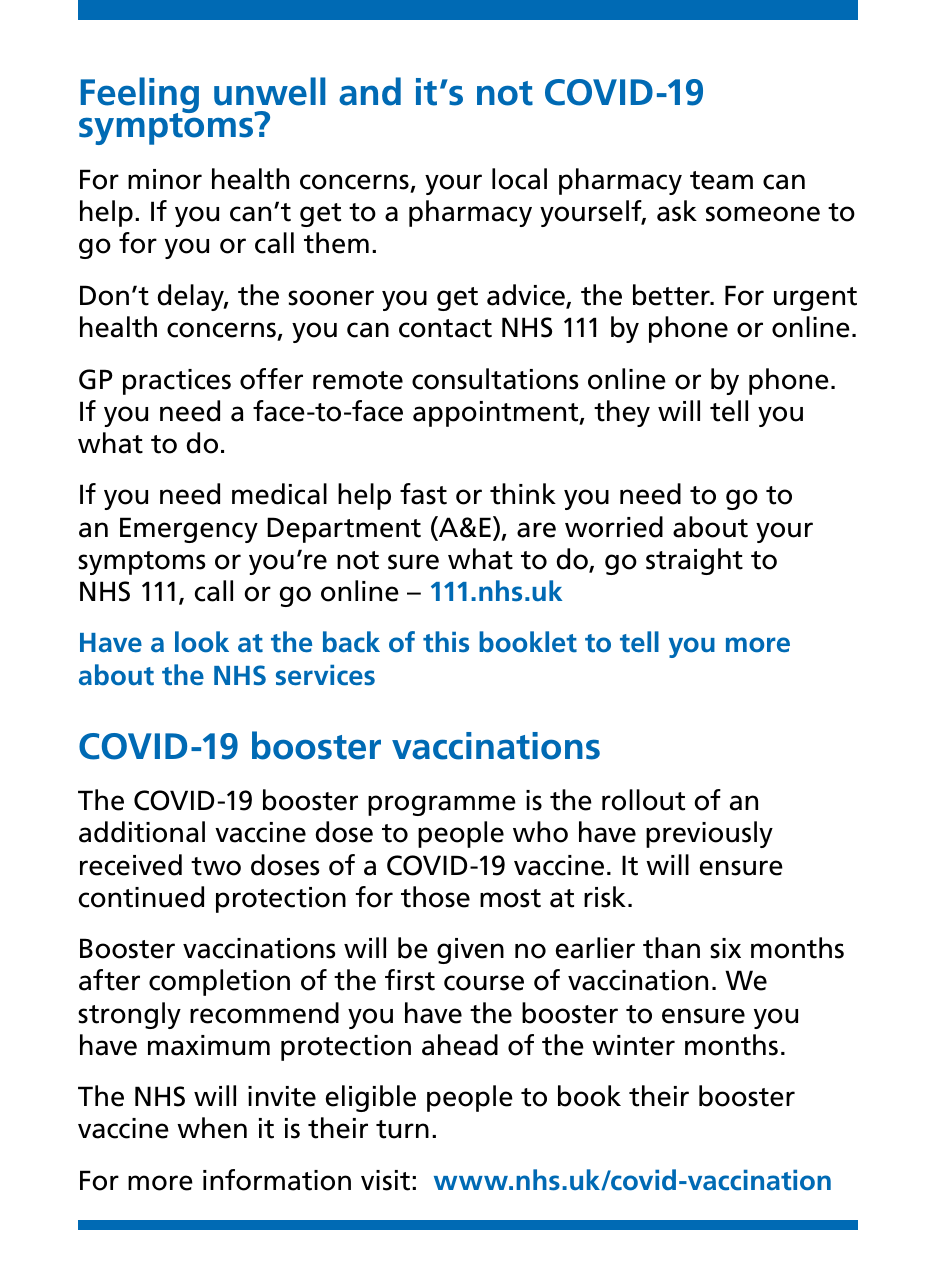 The image size is (936, 1288). What do you see at coordinates (202, 642) in the screenshot?
I see `look` at bounding box center [202, 642].
